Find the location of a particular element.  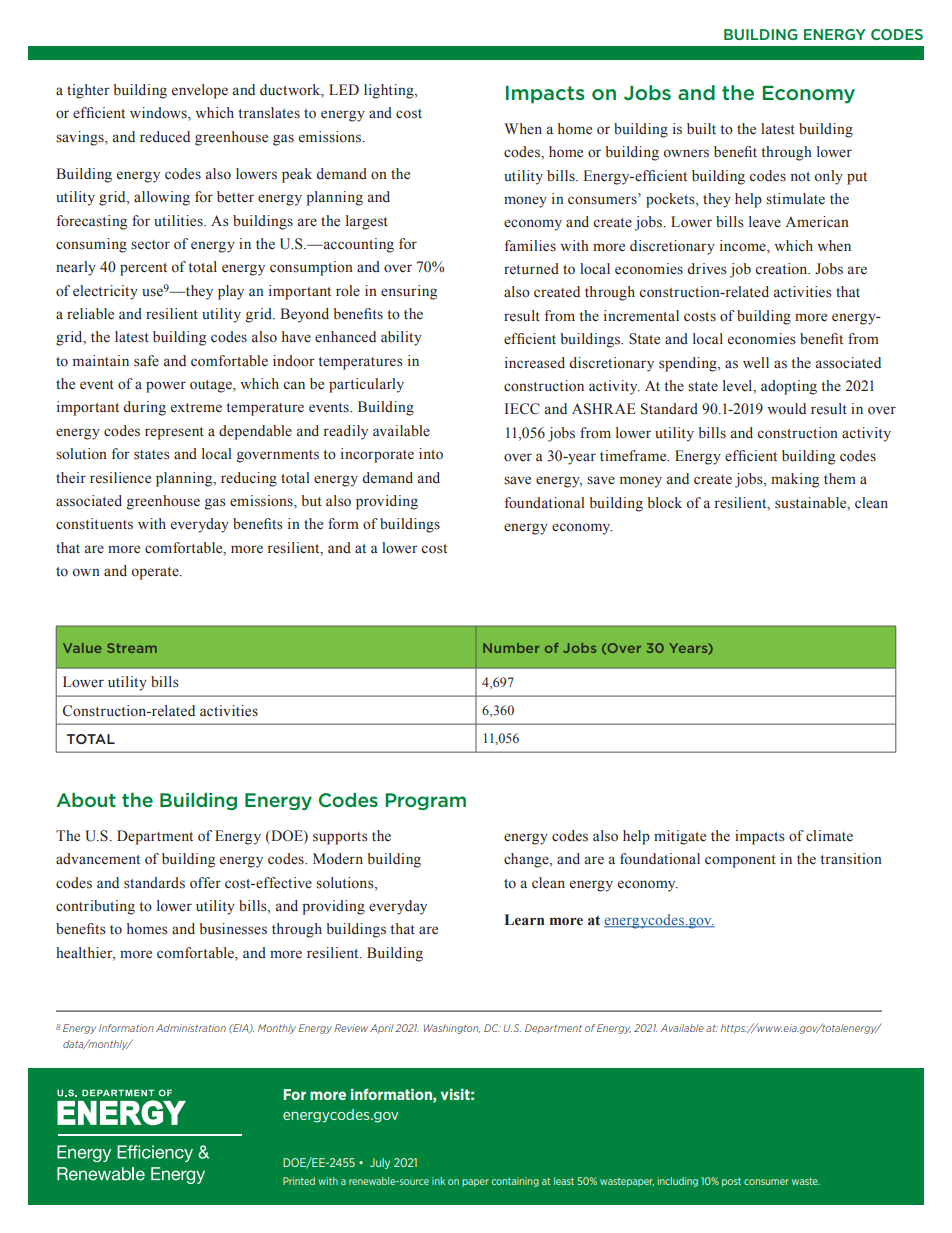

represent is located at coordinates (174, 433).
